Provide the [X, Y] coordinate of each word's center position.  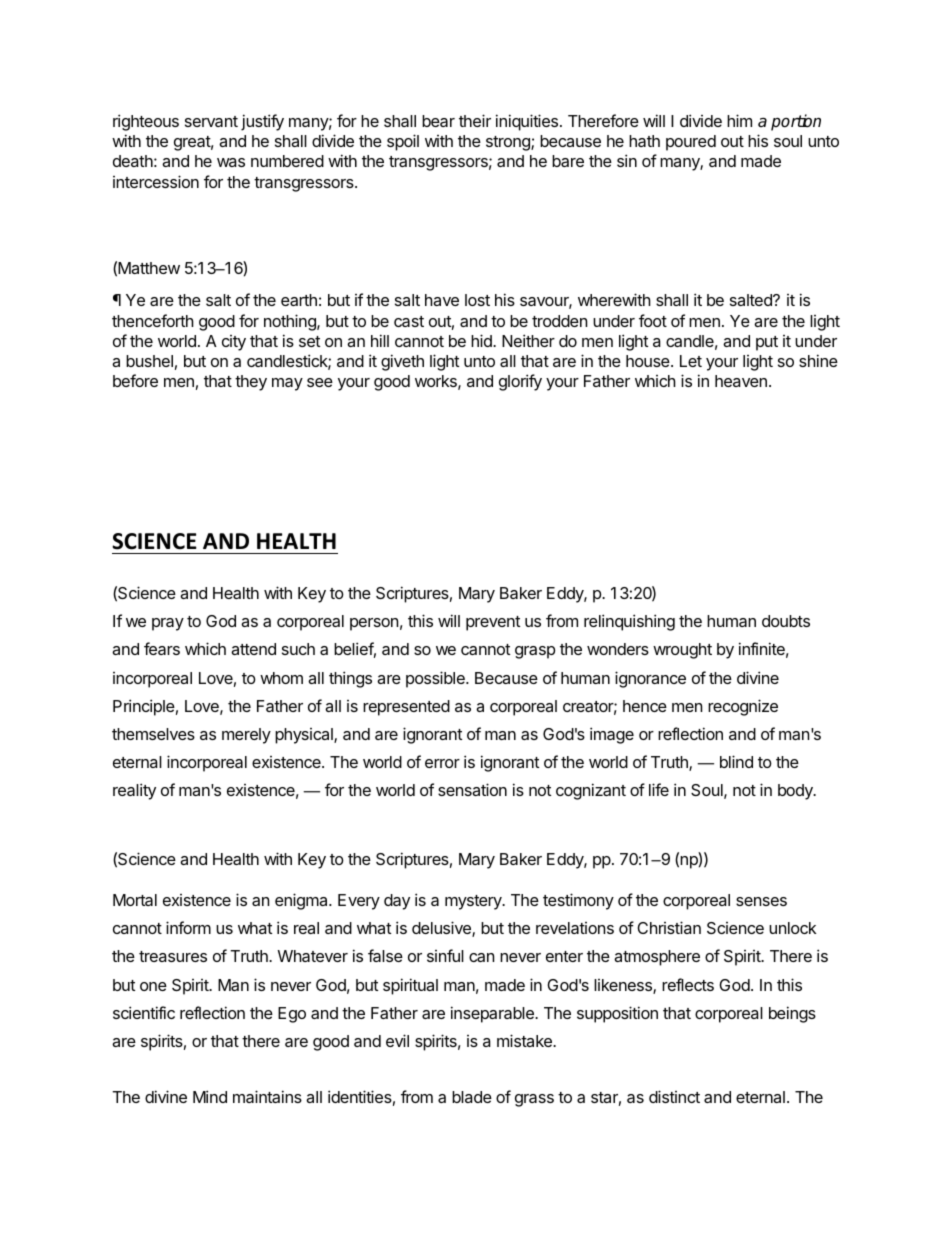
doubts [786, 621]
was [231, 162]
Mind [210, 1096]
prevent [493, 623]
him [739, 120]
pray [168, 624]
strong [509, 143]
